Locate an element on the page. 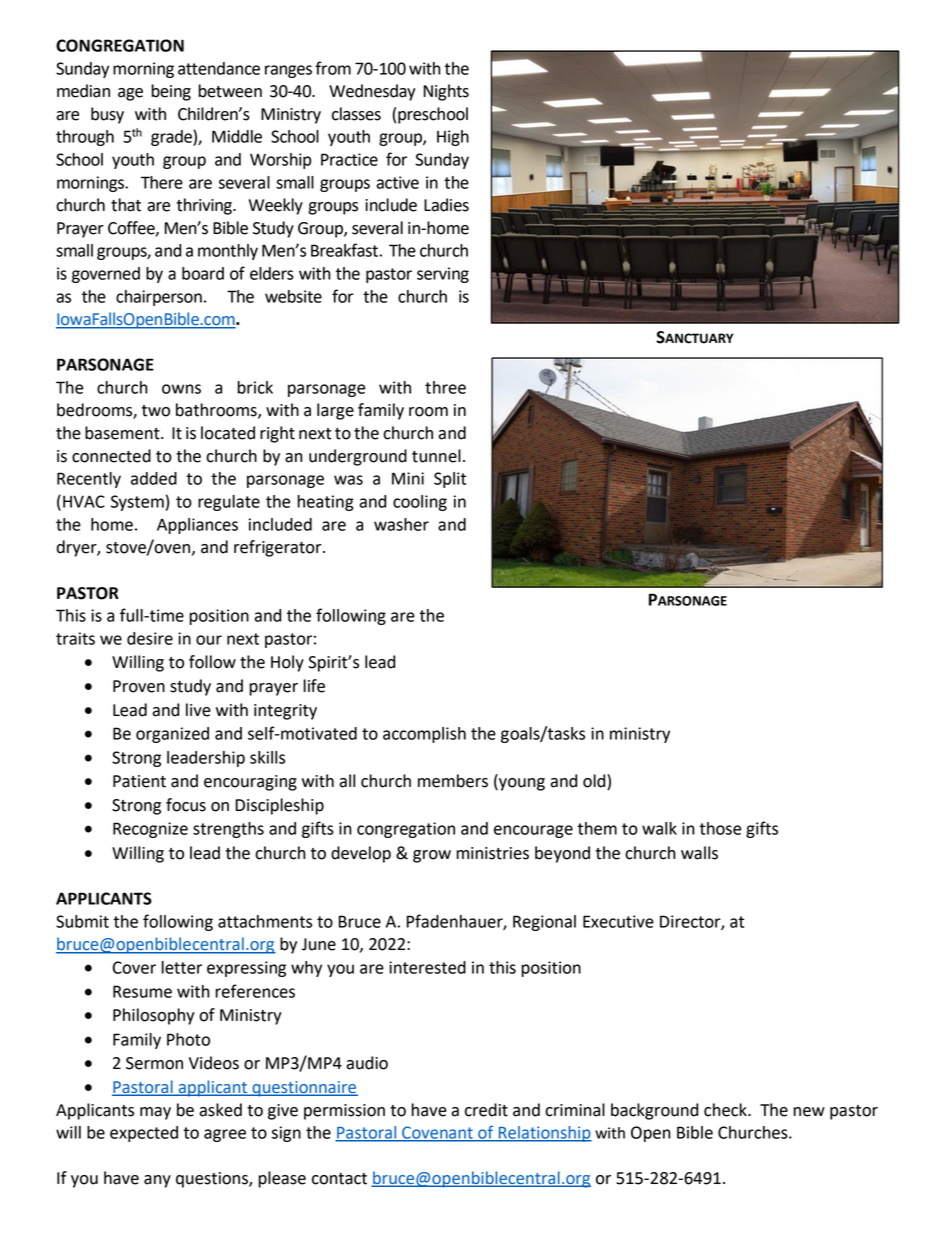  focus is located at coordinates (186, 805).
